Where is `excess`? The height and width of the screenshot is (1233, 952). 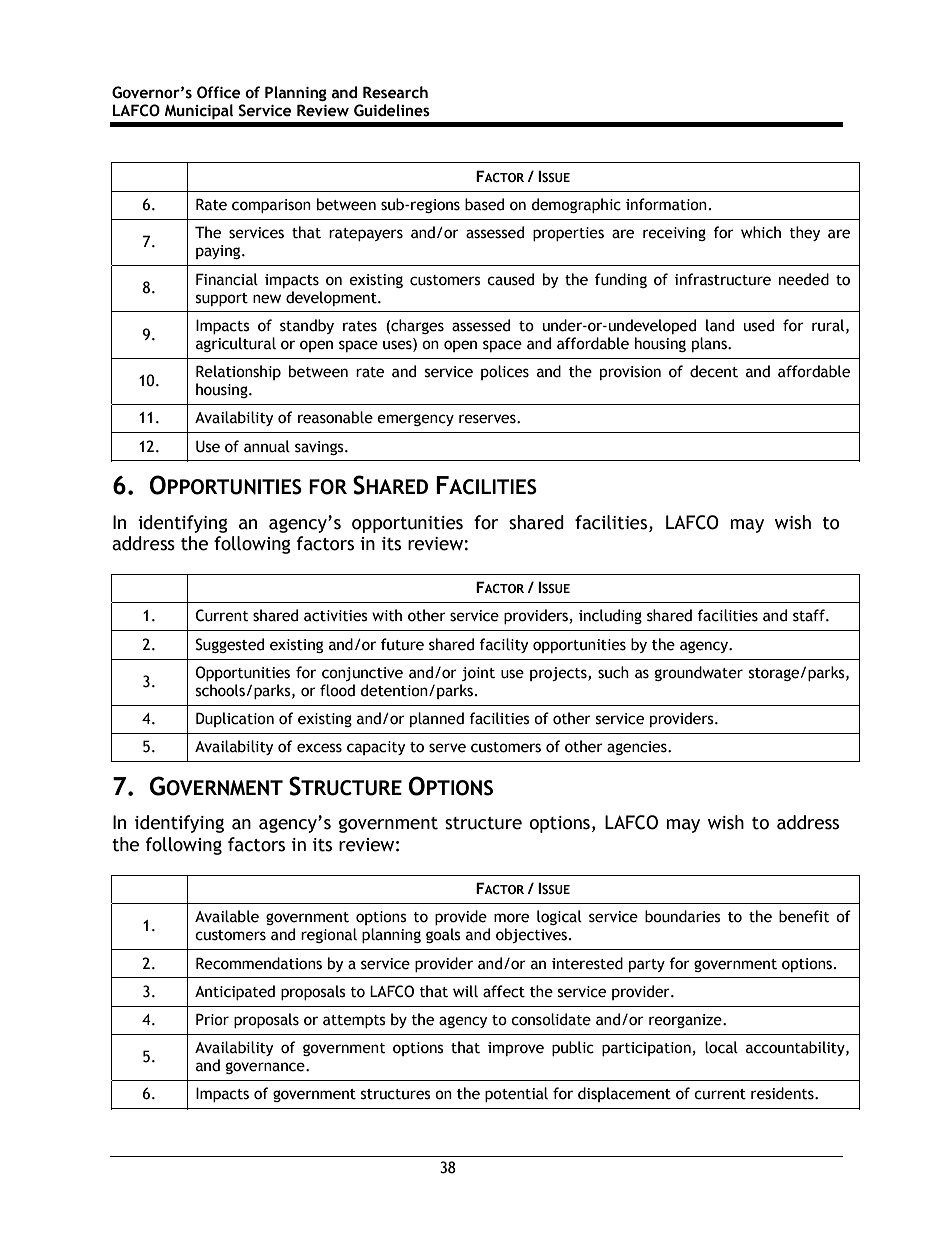 excess is located at coordinates (319, 748).
